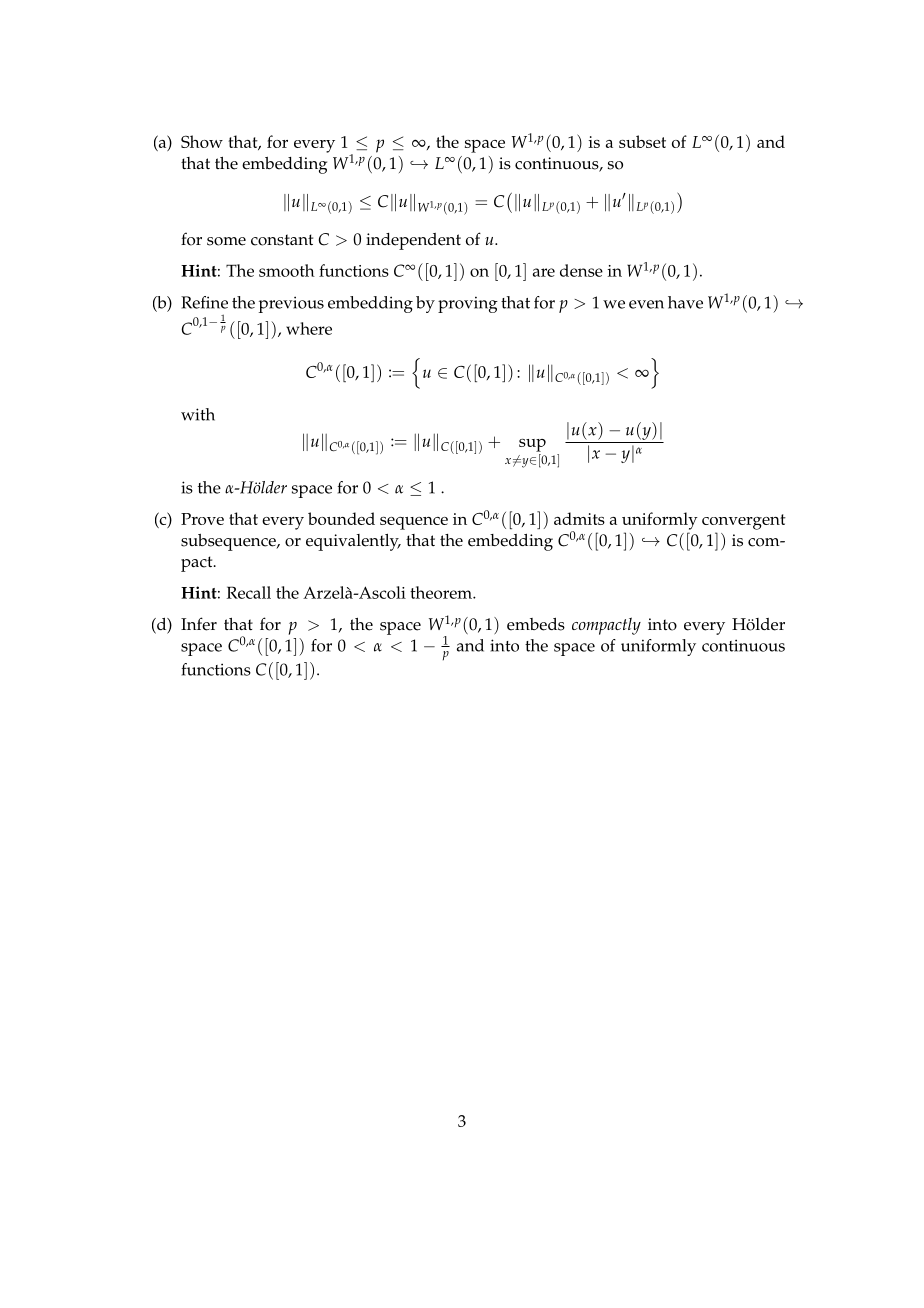  Describe the element at coordinates (685, 302) in the page. I see `have` at that location.
